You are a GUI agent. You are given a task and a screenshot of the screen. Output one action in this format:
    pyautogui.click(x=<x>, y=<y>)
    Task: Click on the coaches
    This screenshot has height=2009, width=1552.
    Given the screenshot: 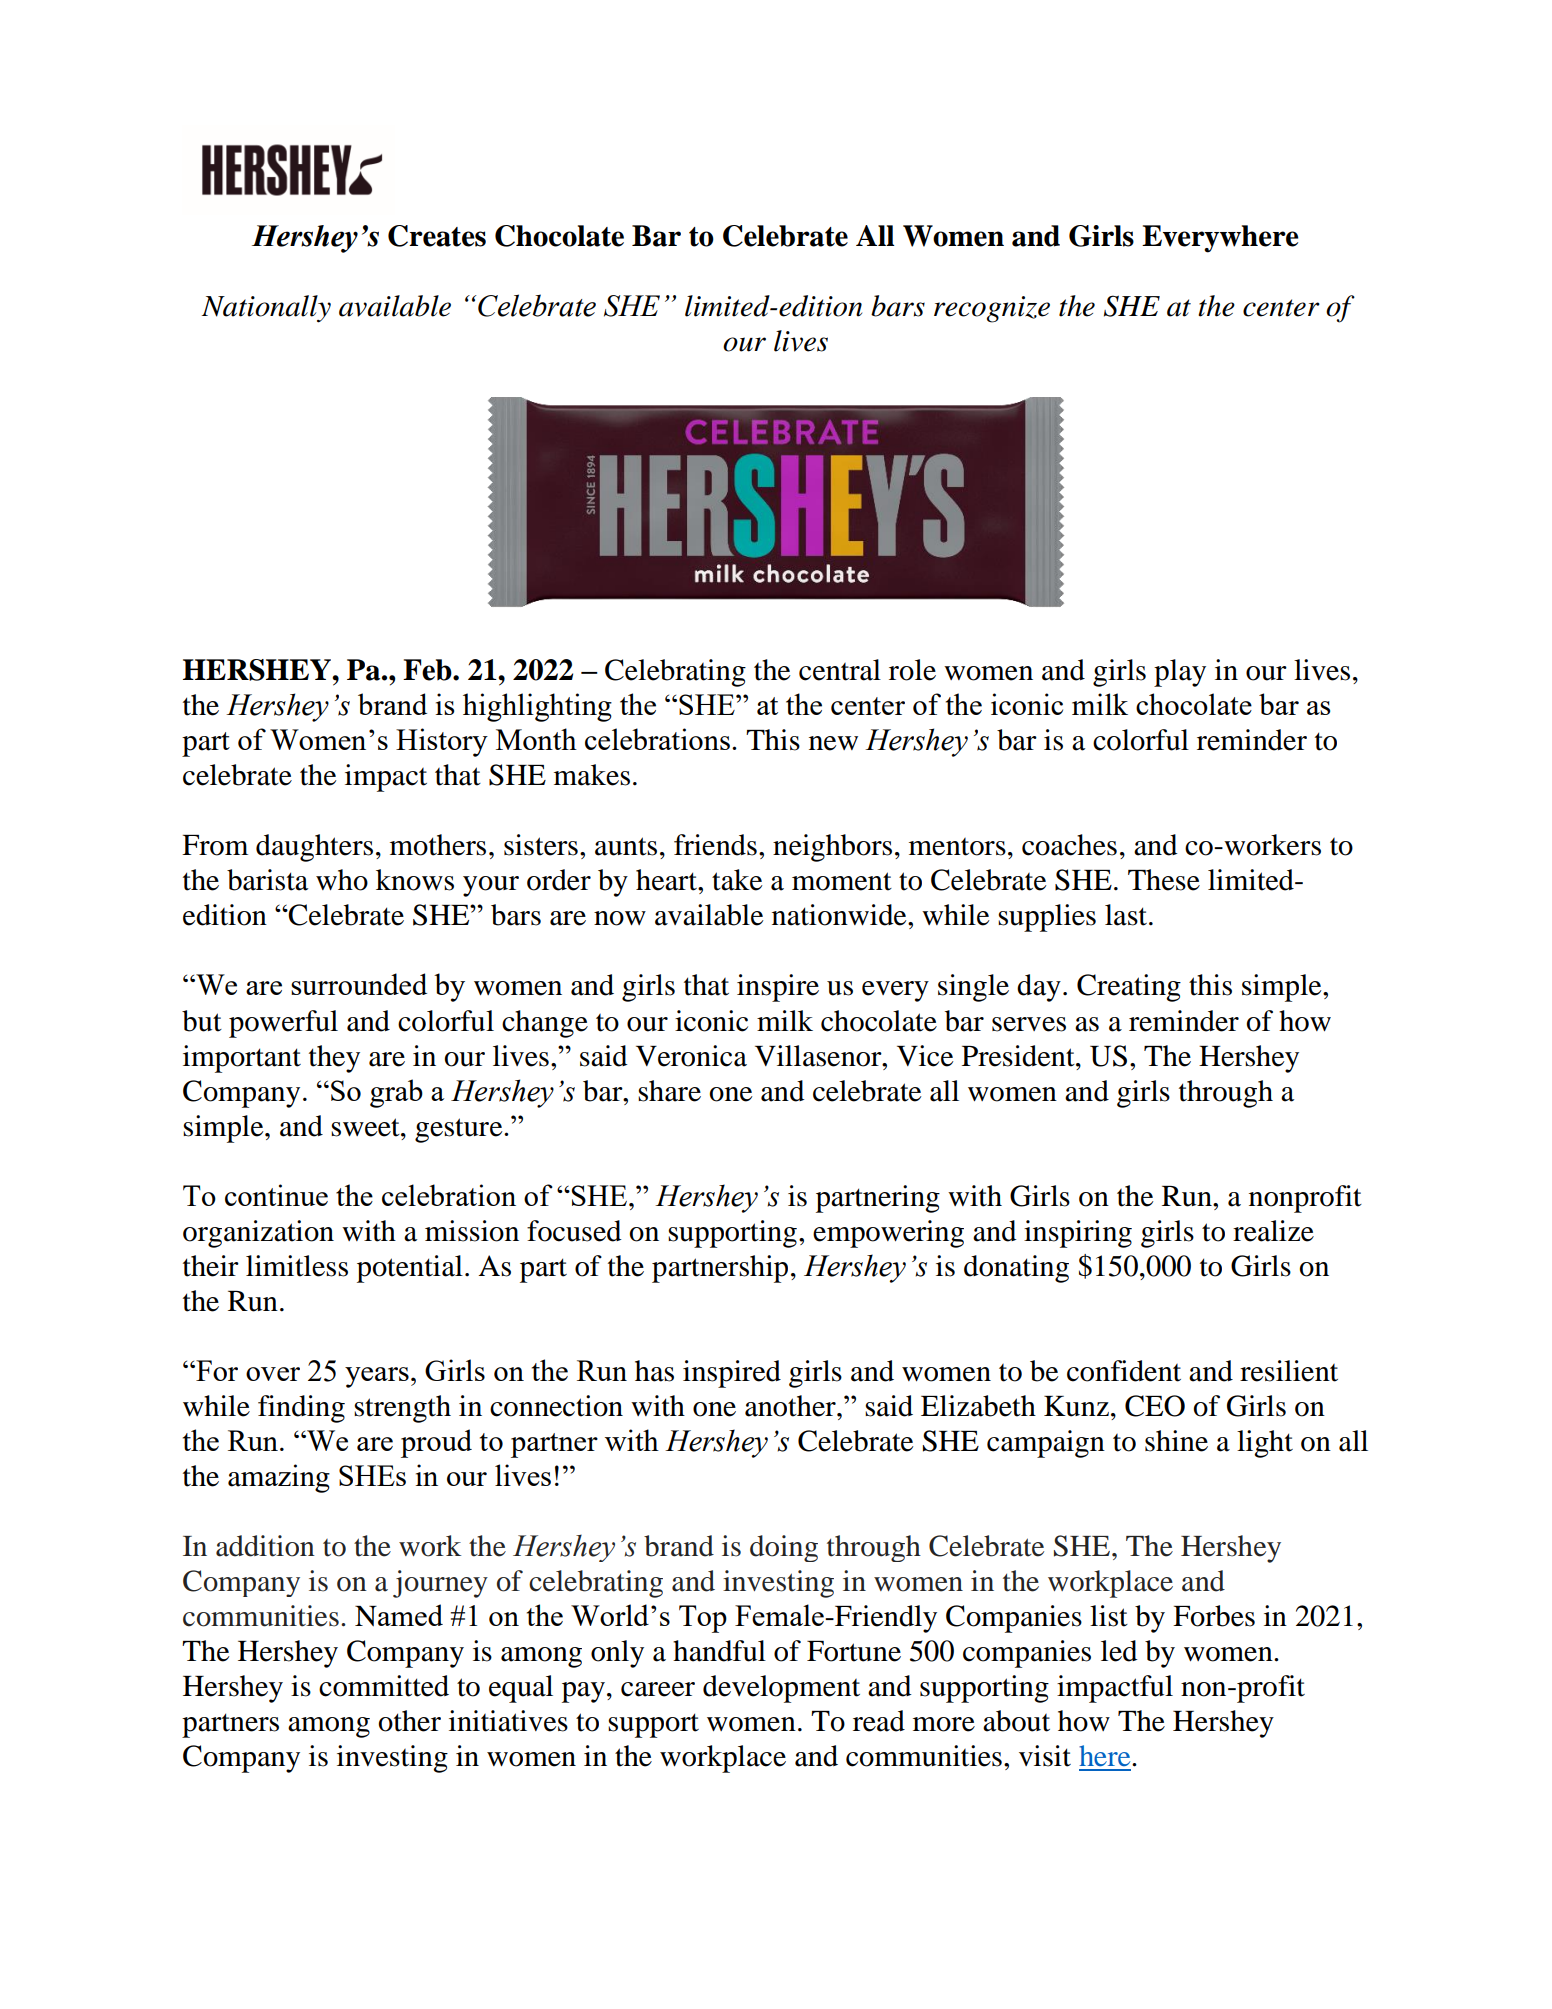 What is the action you would take?
    pyautogui.click(x=1069, y=845)
